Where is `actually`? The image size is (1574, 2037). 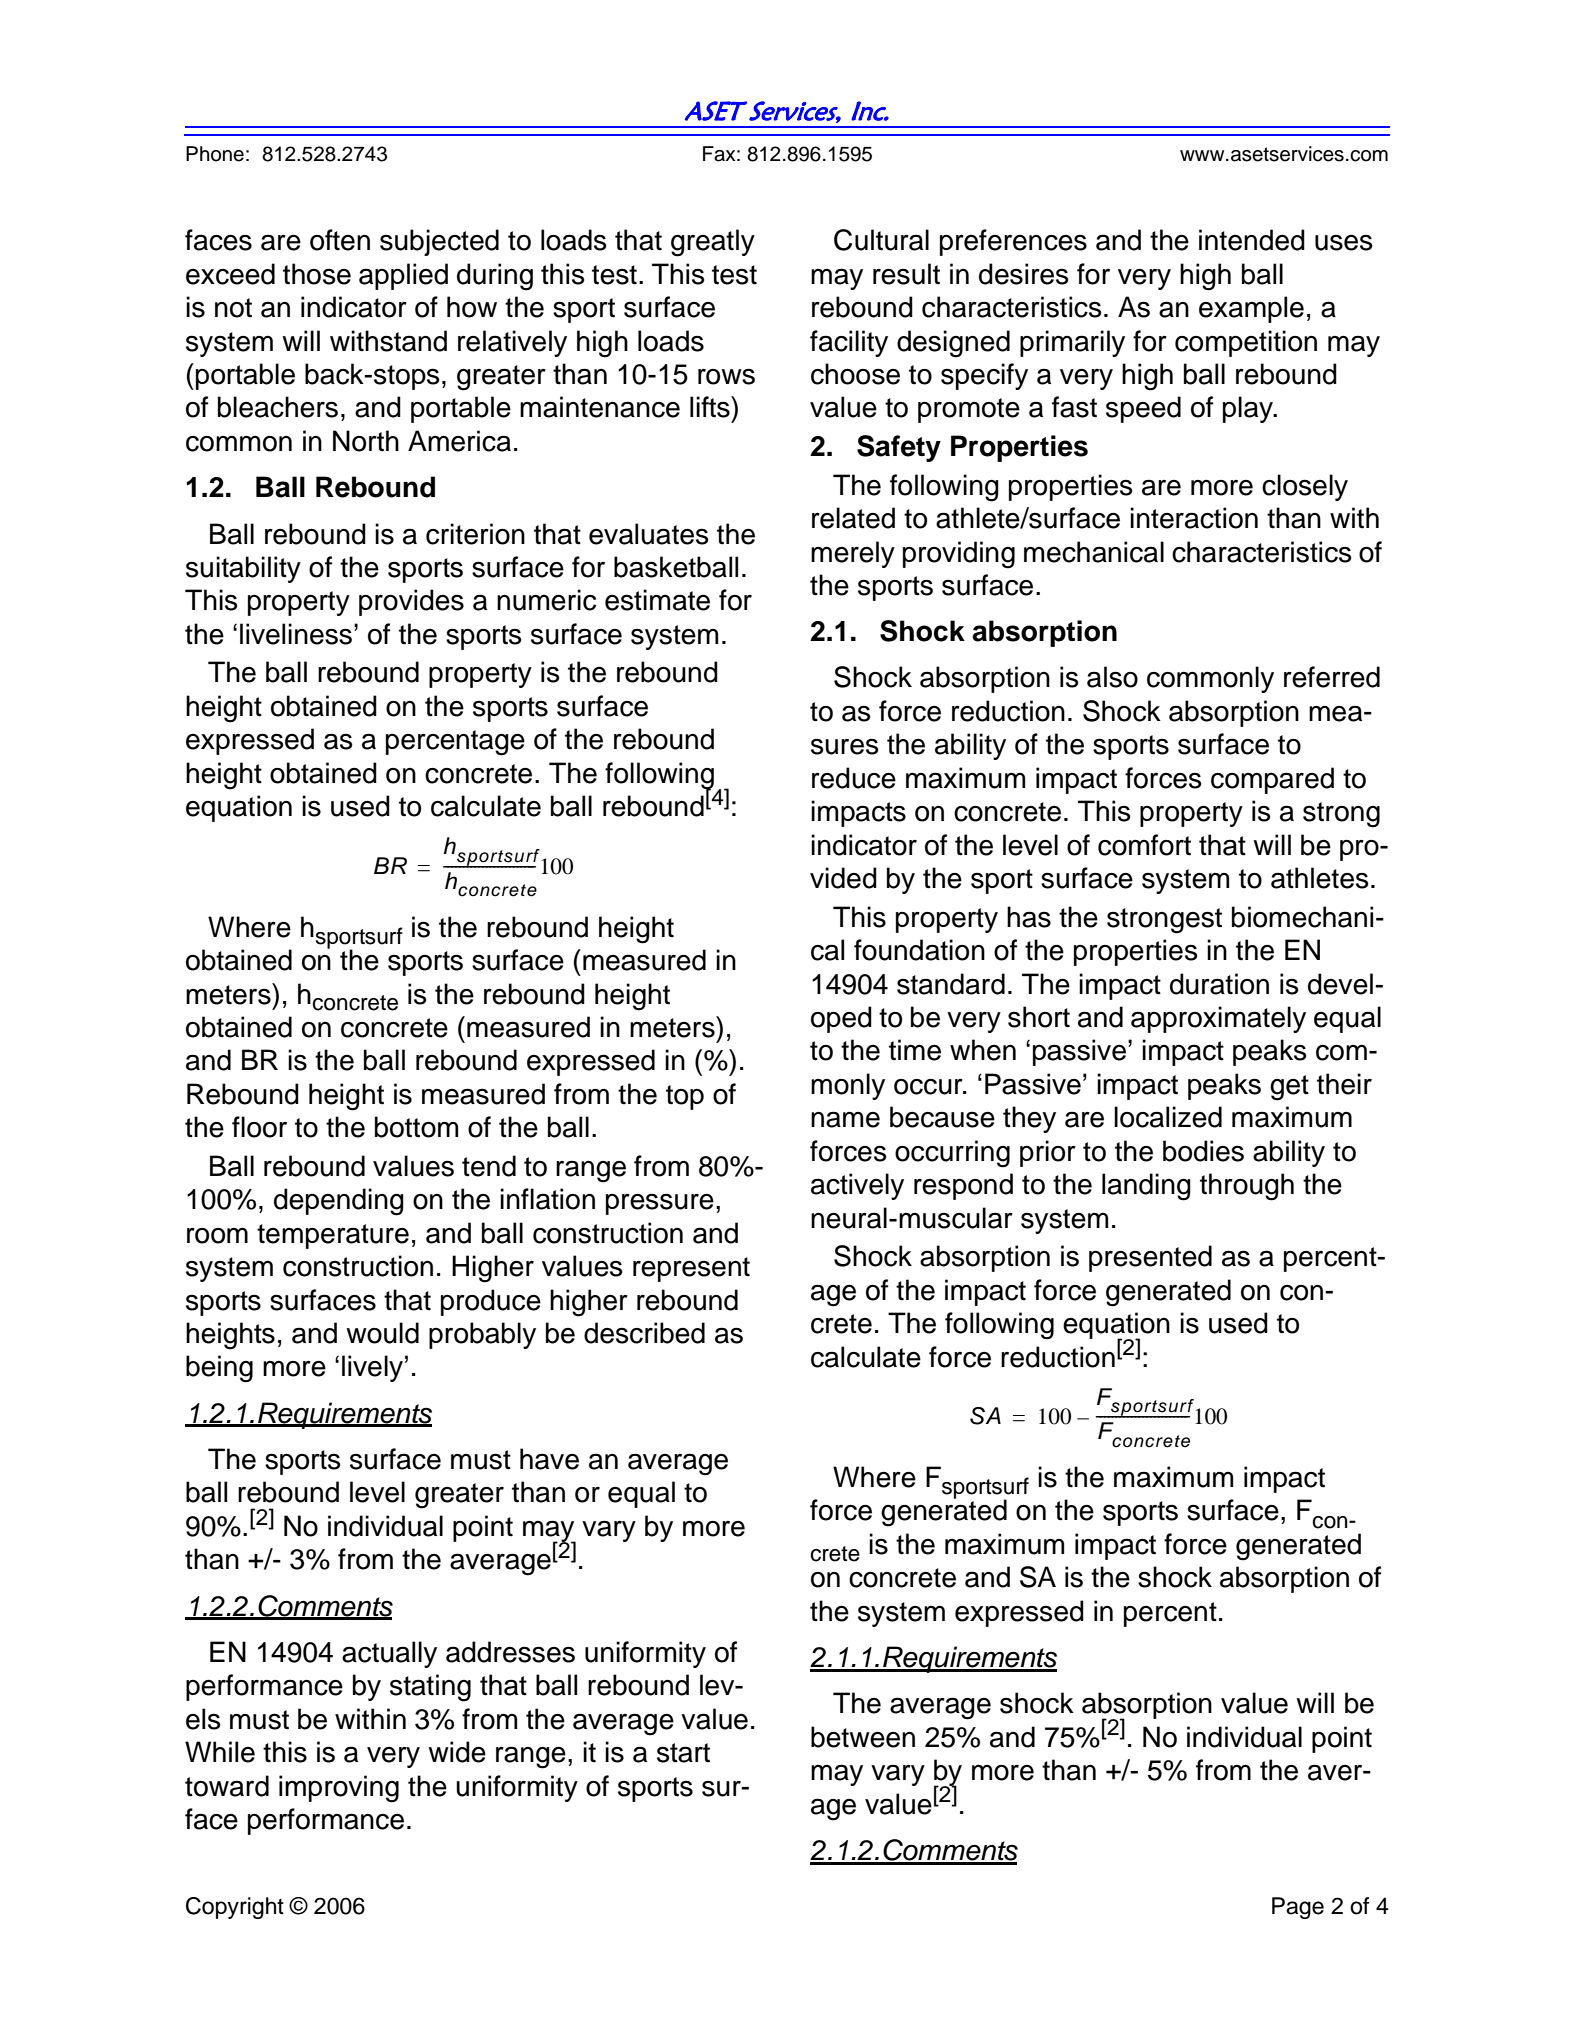 actually is located at coordinates (389, 1654).
